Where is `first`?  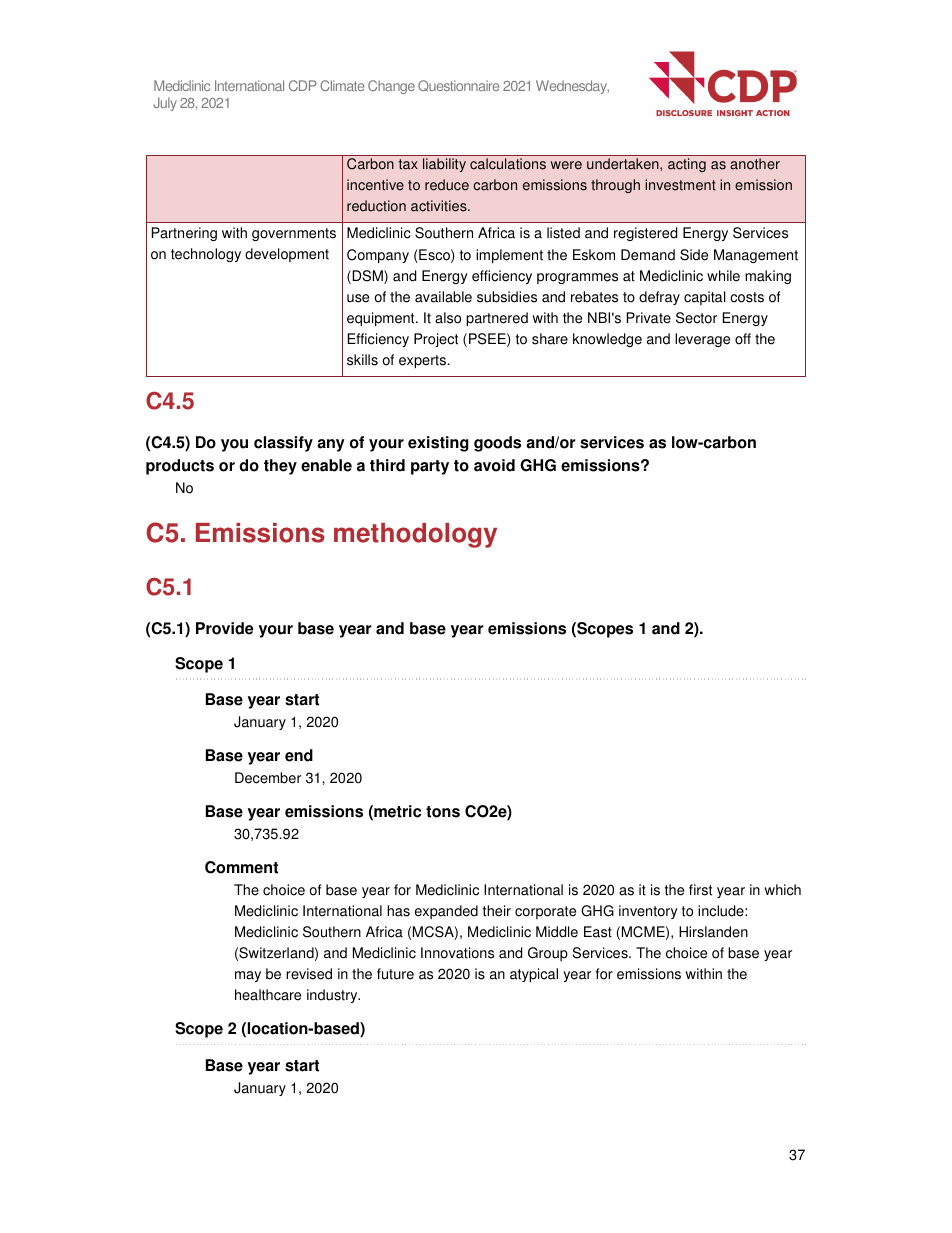 first is located at coordinates (700, 890).
